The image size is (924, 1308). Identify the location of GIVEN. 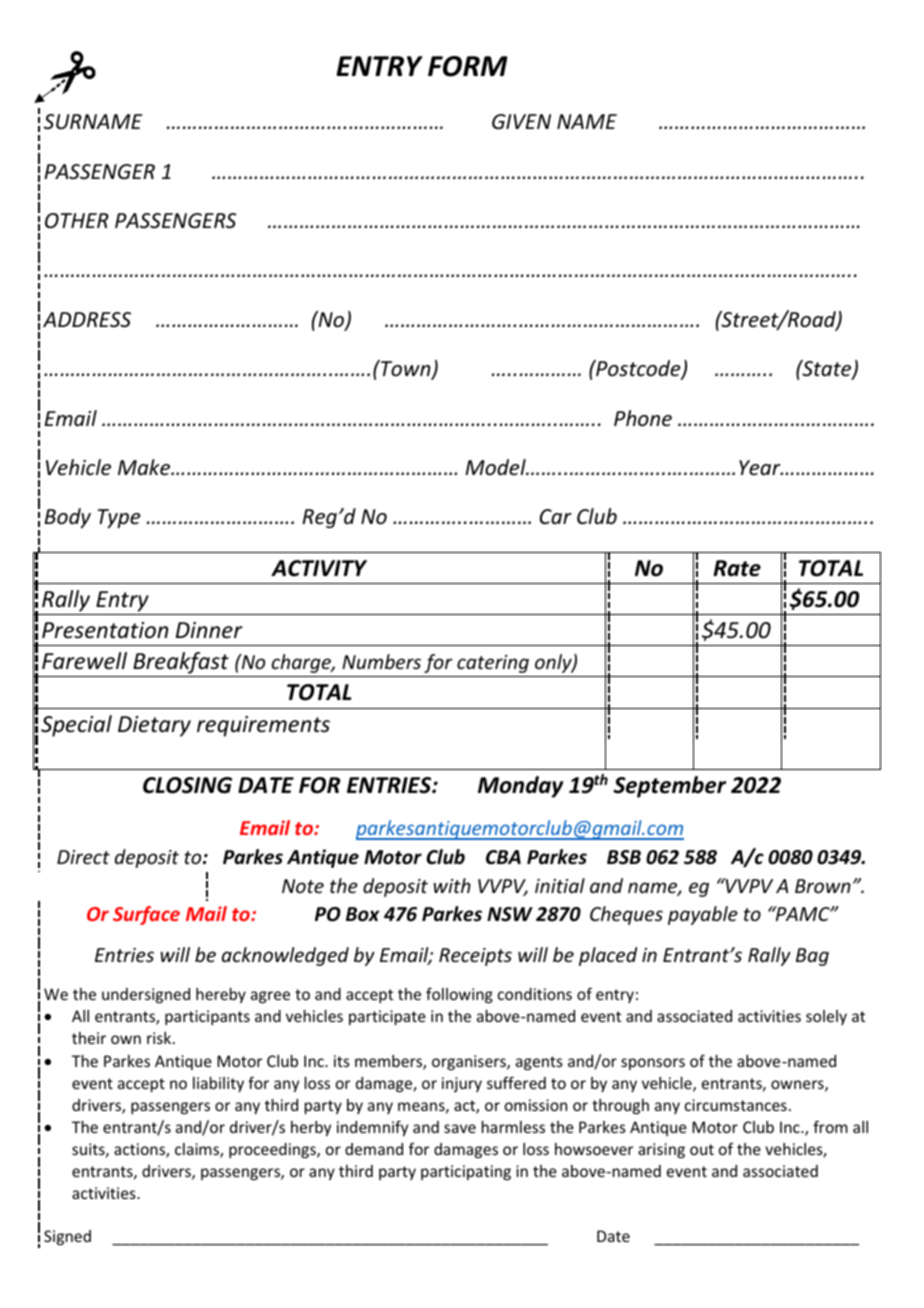
(521, 121).
